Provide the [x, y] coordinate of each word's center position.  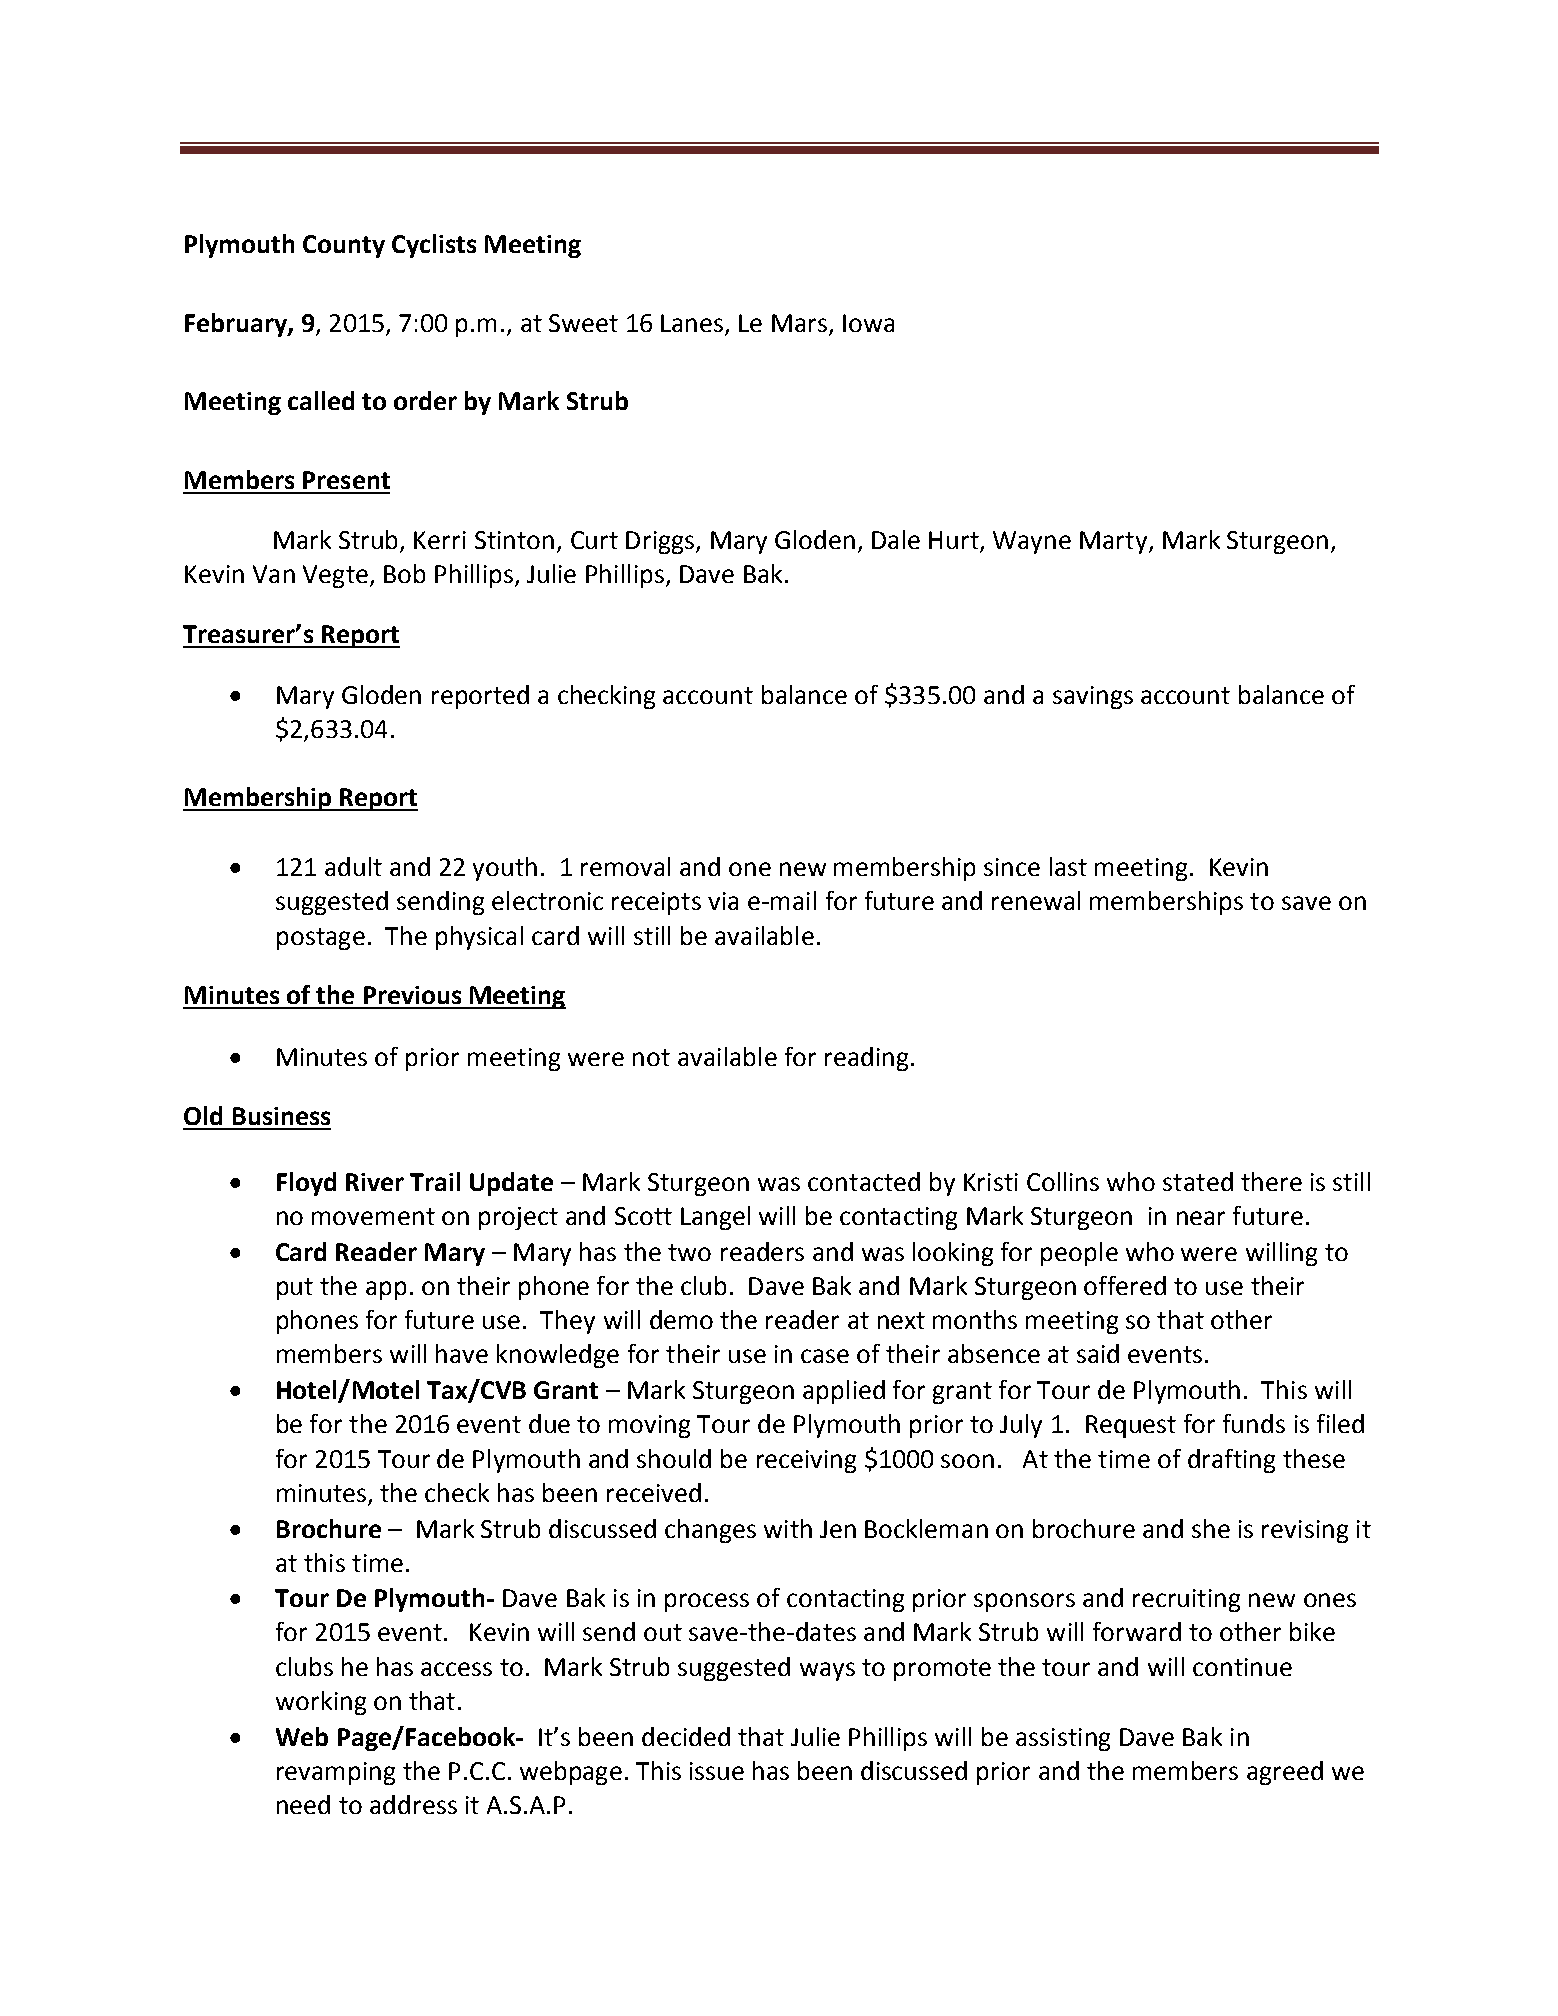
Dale [896, 539]
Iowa [868, 323]
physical [479, 938]
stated [1198, 1181]
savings [1093, 697]
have [462, 1353]
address [413, 1804]
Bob [404, 573]
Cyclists [434, 246]
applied [844, 1392]
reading [866, 1059]
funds [1254, 1423]
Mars [799, 323]
